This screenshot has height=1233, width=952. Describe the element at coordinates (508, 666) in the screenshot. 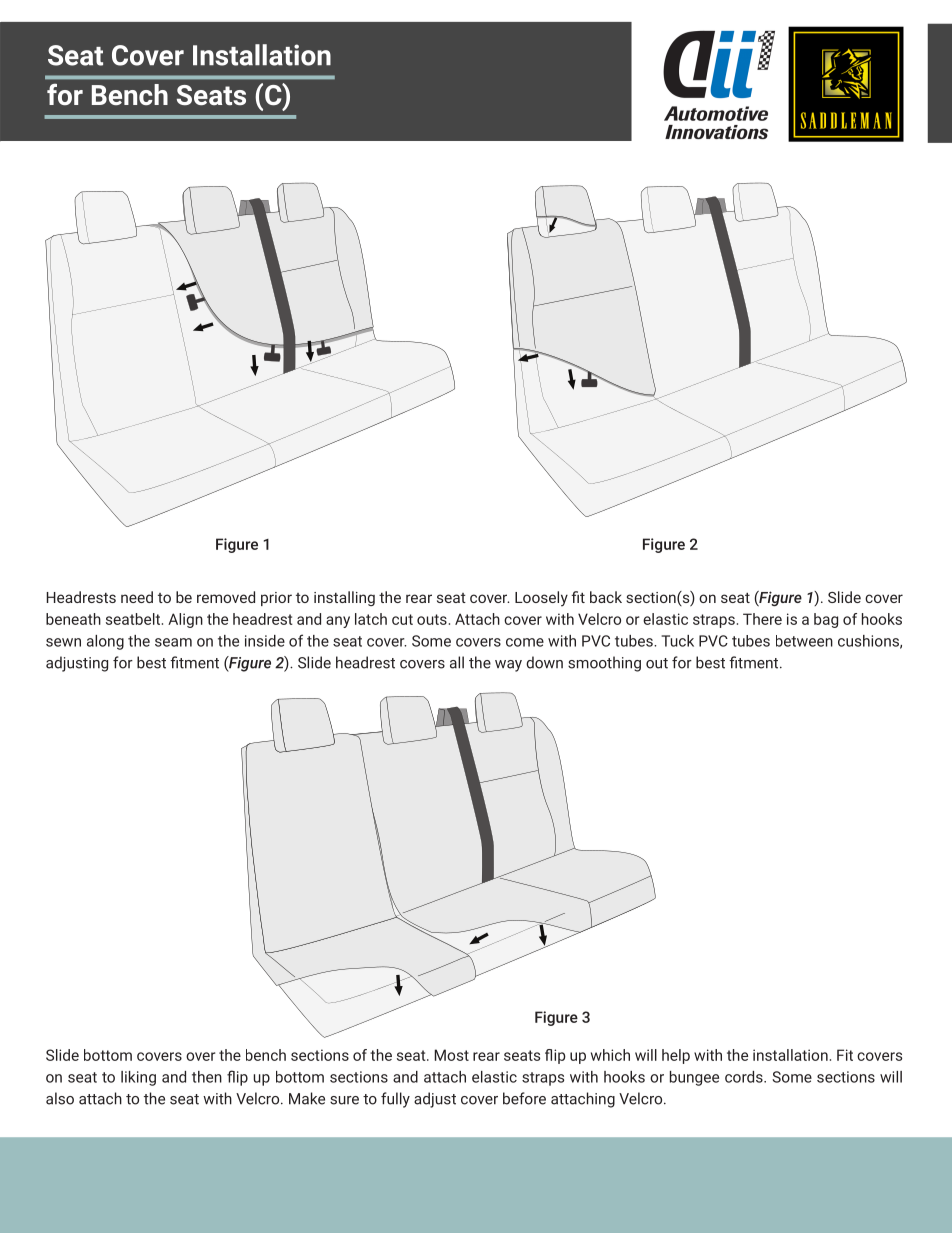

I see `way` at that location.
